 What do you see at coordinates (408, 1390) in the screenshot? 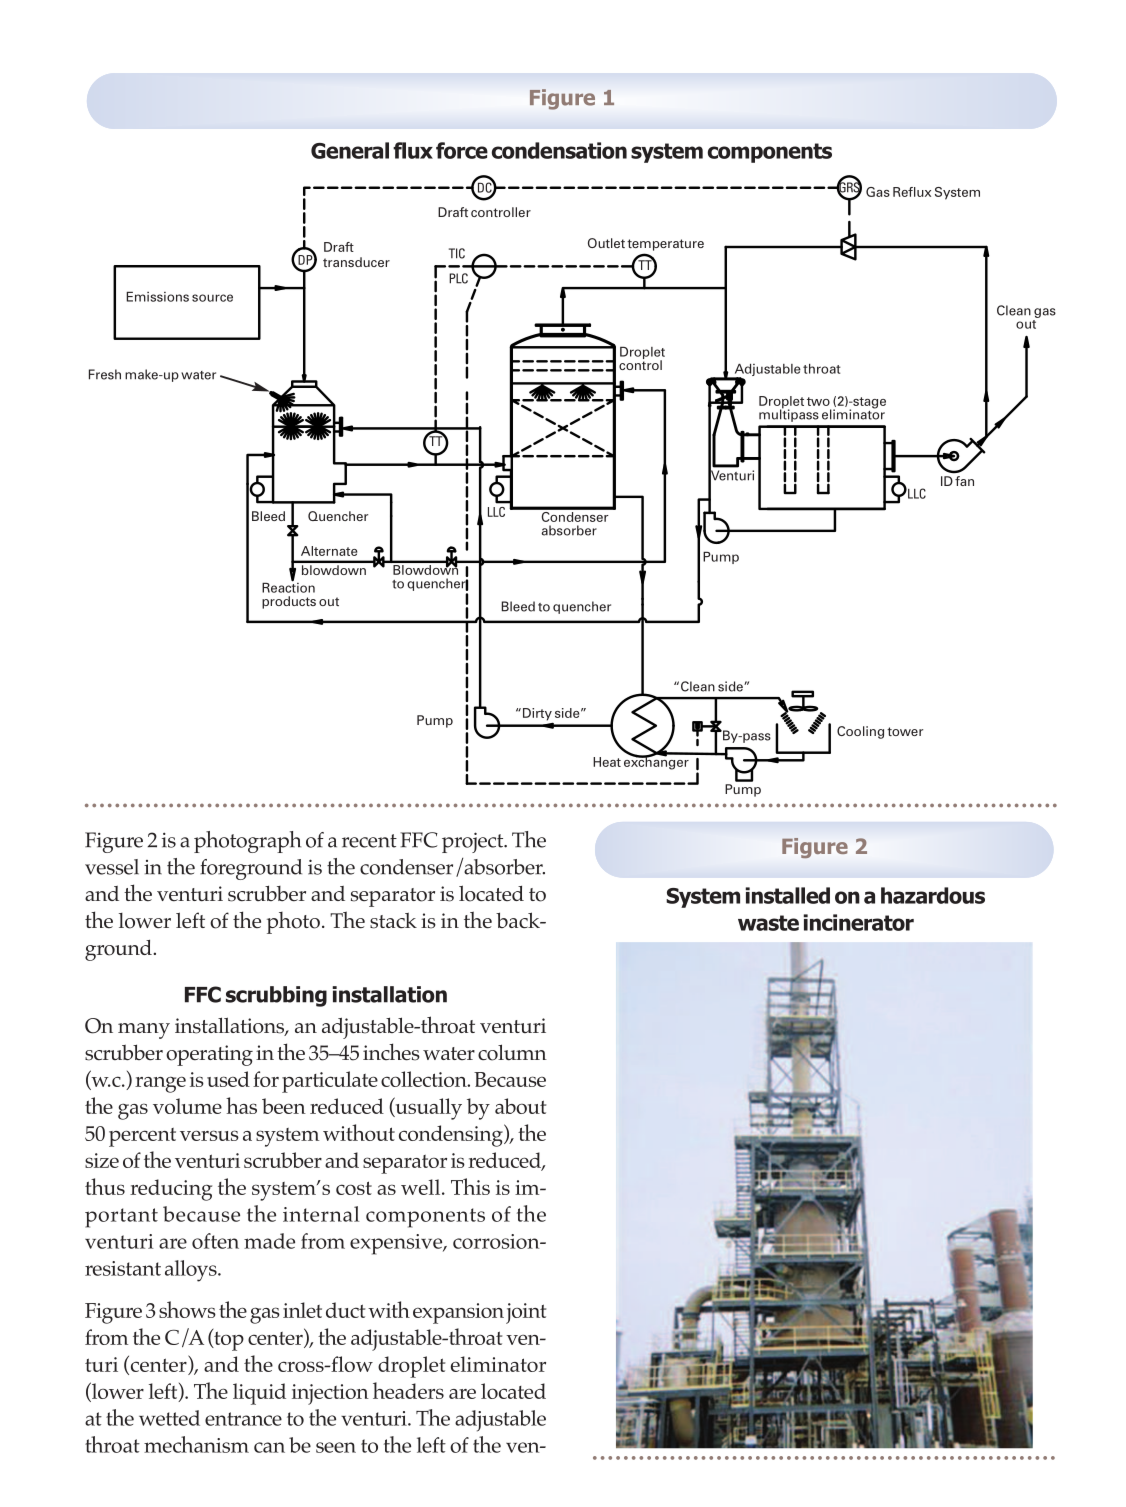
I see `headers` at bounding box center [408, 1390].
